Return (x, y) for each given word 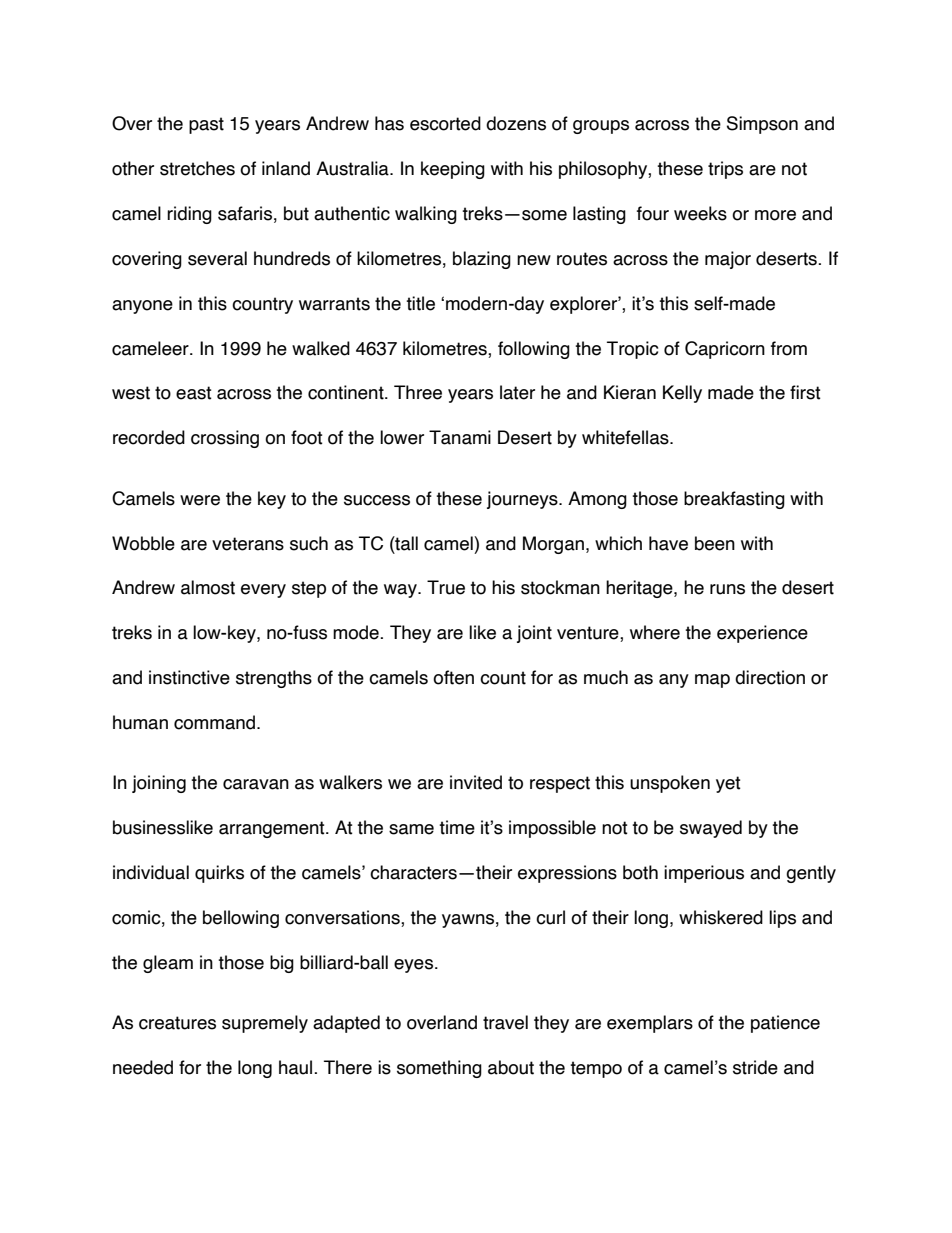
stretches (197, 168)
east (194, 393)
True (446, 587)
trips (725, 170)
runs (727, 589)
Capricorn (725, 350)
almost (208, 587)
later (517, 392)
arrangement (273, 829)
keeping (453, 170)
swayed (711, 829)
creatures (177, 1023)
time (457, 827)
